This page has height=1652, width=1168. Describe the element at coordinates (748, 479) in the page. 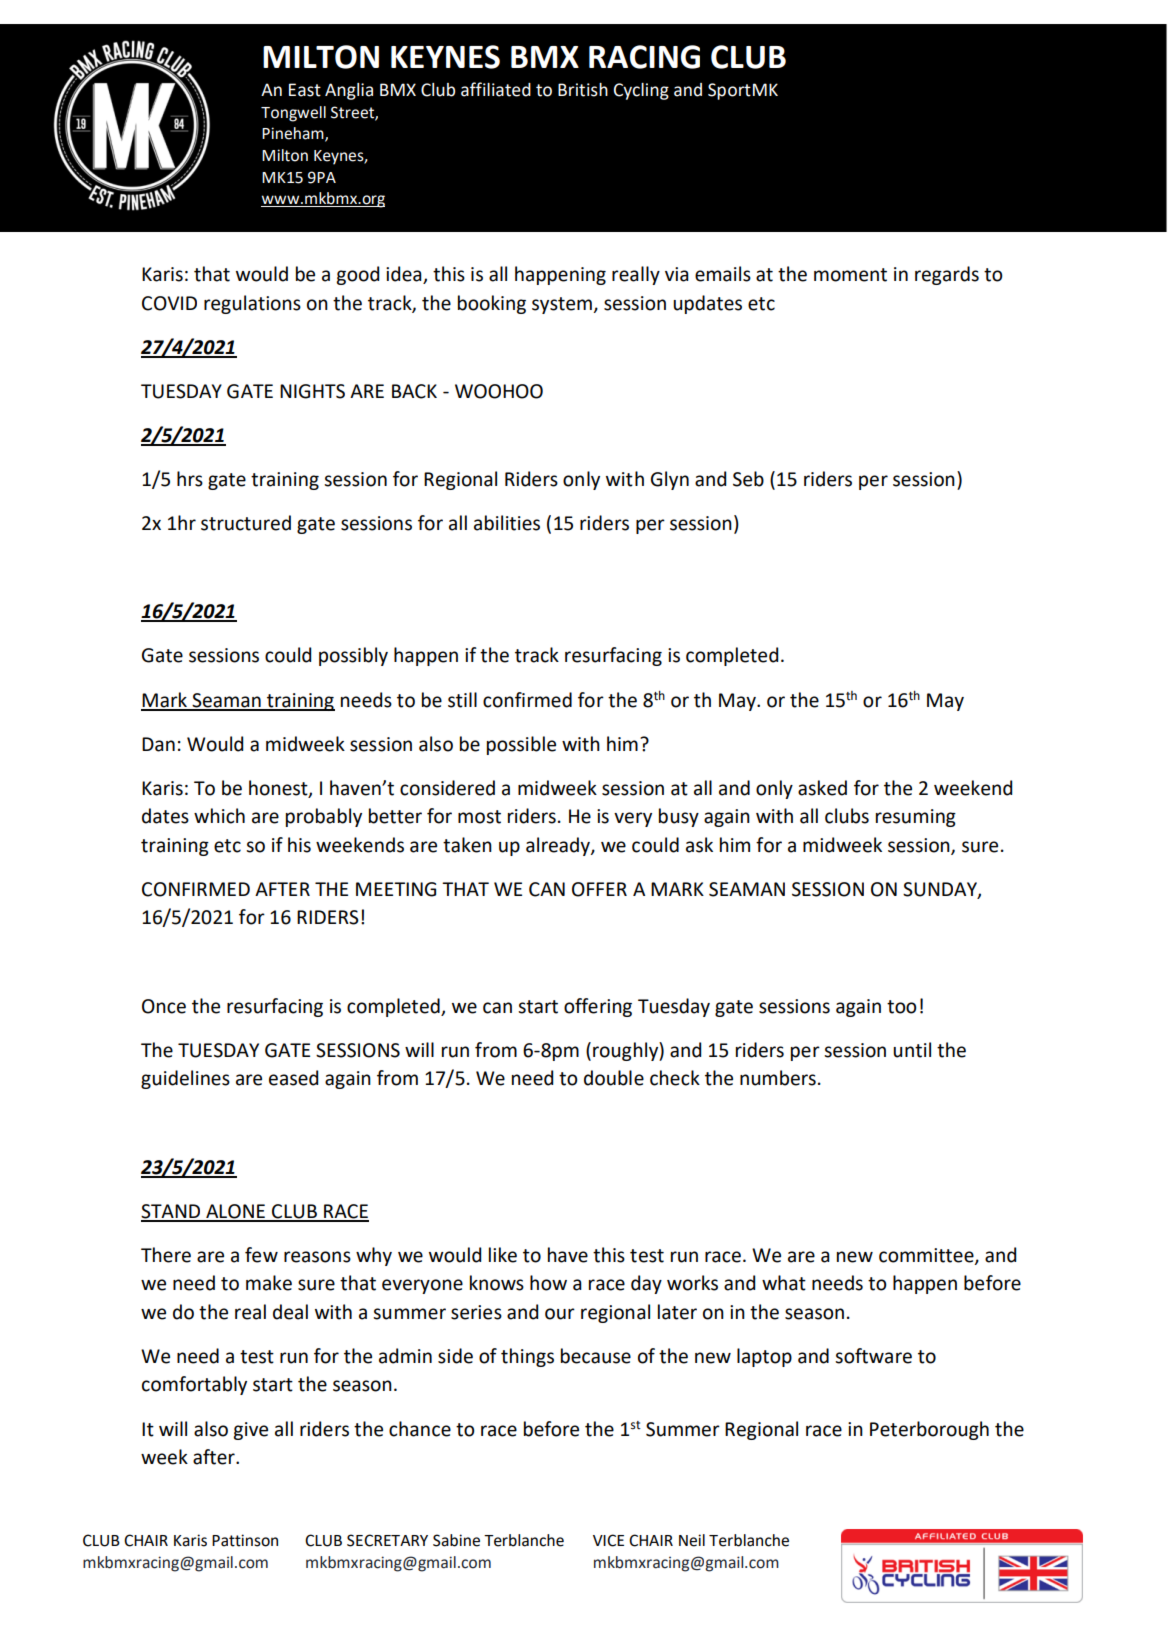

I see `Seb` at that location.
